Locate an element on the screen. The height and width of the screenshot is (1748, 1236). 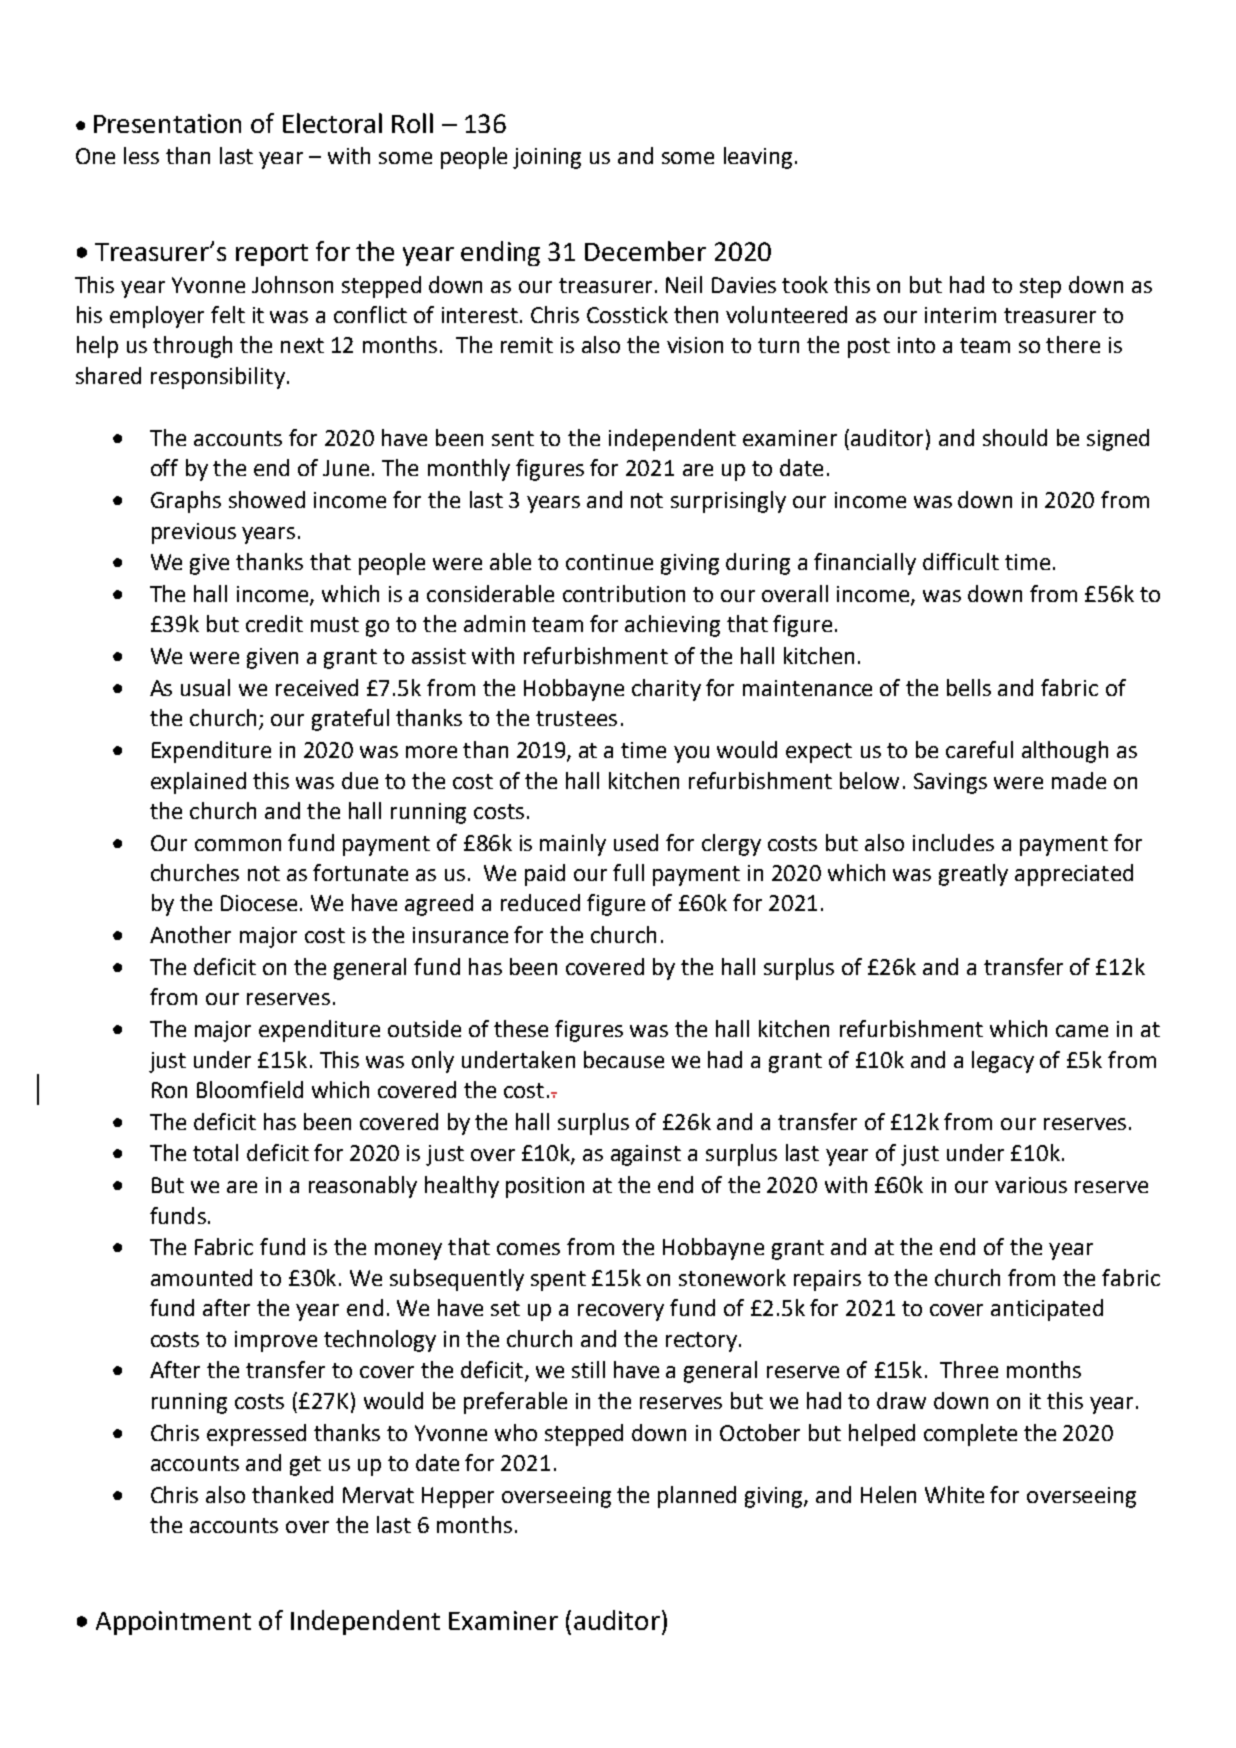
Appointment is located at coordinates (173, 1623).
